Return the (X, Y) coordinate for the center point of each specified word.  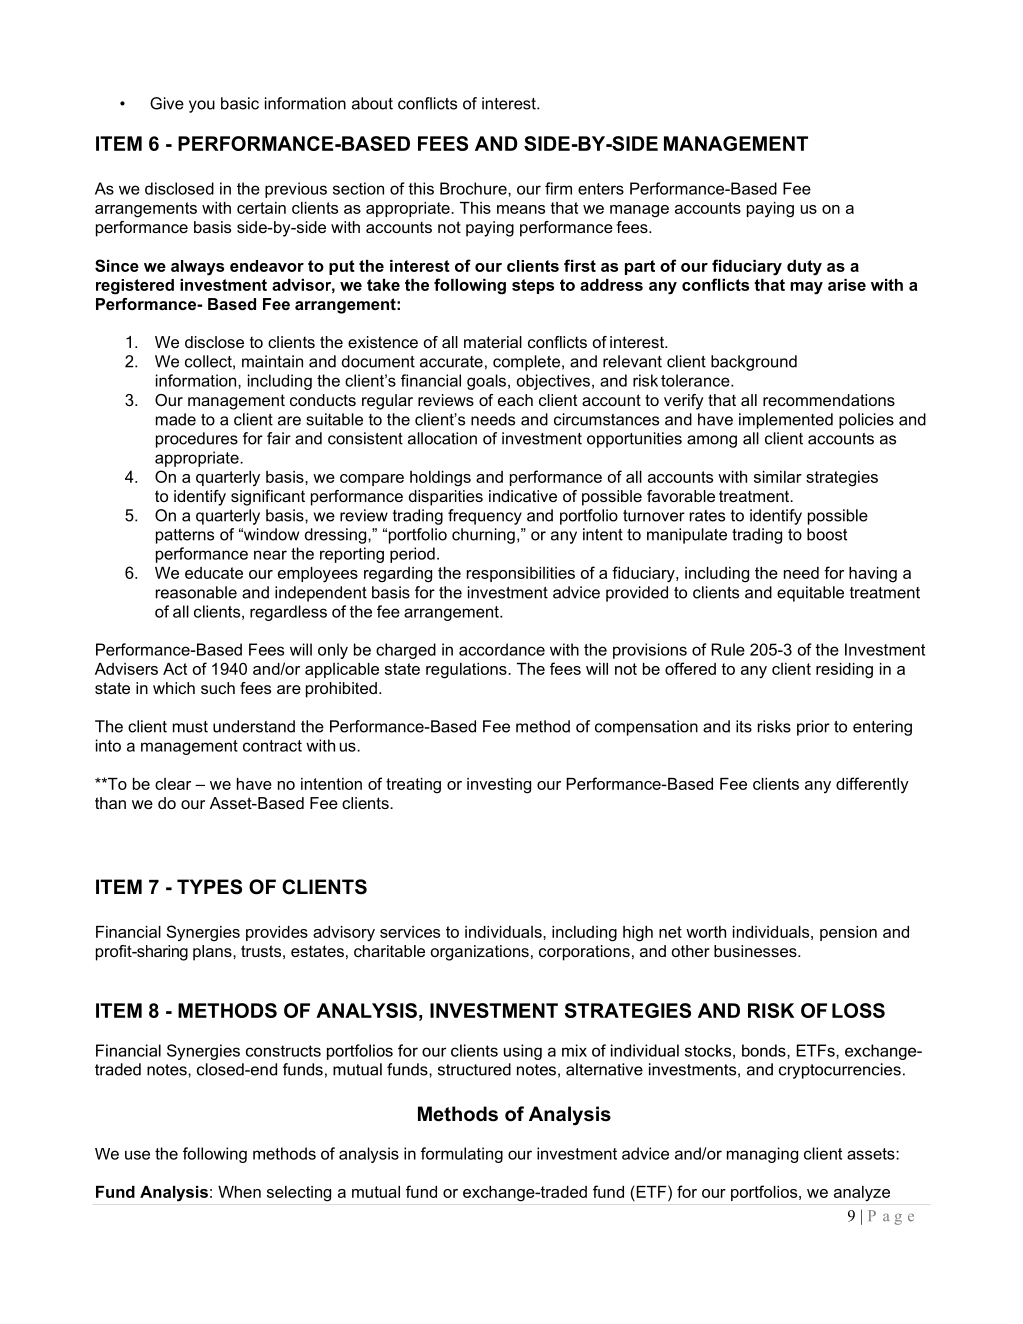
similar (778, 477)
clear (173, 784)
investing (499, 786)
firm (558, 188)
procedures (197, 440)
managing (762, 1155)
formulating (462, 1155)
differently (872, 785)
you (202, 106)
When (239, 1192)
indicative (523, 496)
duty (804, 268)
